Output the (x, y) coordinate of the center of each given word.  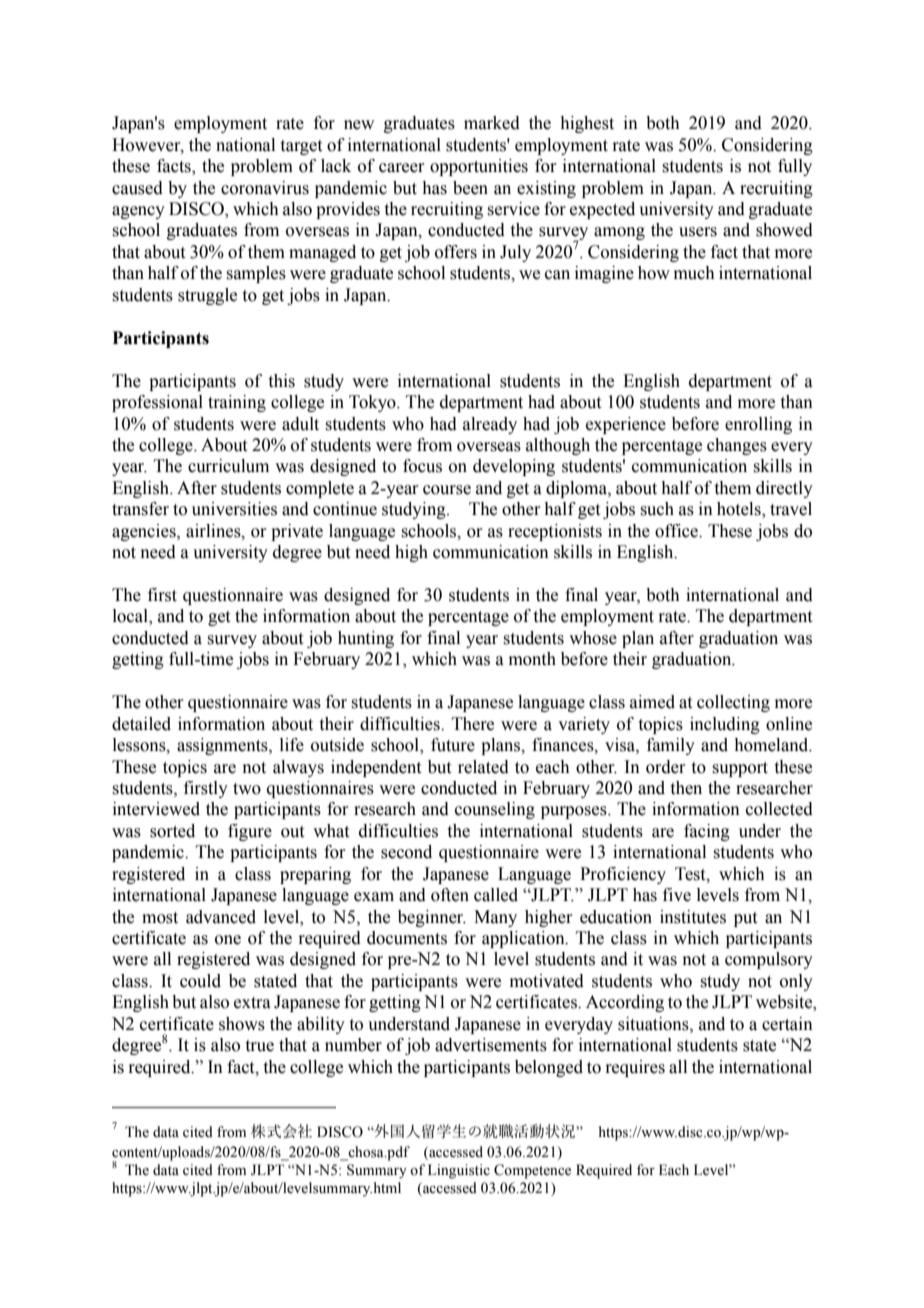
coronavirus (265, 188)
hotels (740, 510)
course (447, 490)
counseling (495, 810)
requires (635, 1068)
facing (707, 832)
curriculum (228, 466)
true (260, 1046)
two (247, 789)
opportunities (479, 167)
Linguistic (459, 1171)
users (698, 232)
